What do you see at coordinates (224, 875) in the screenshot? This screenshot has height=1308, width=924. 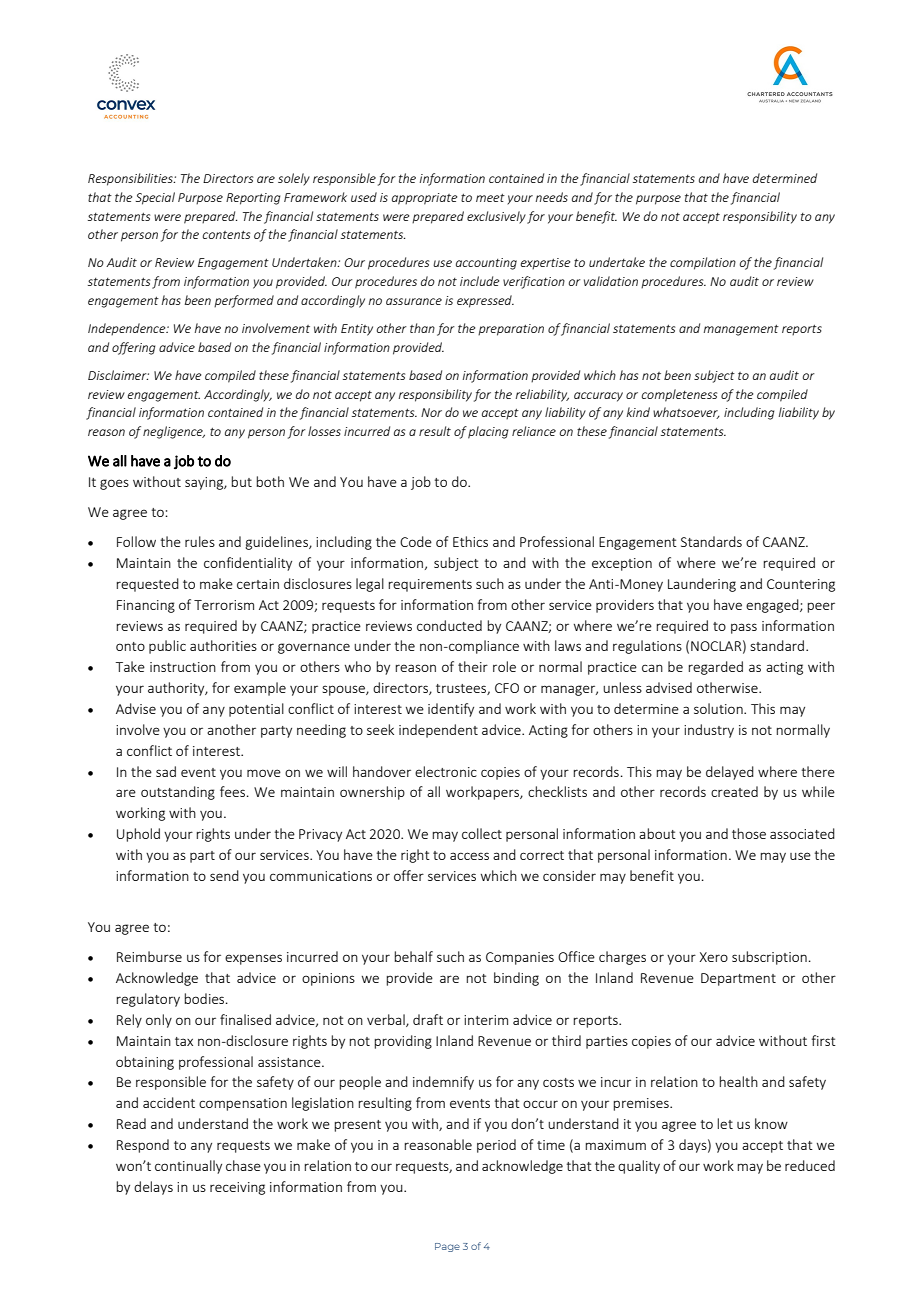 I see `send` at bounding box center [224, 875].
